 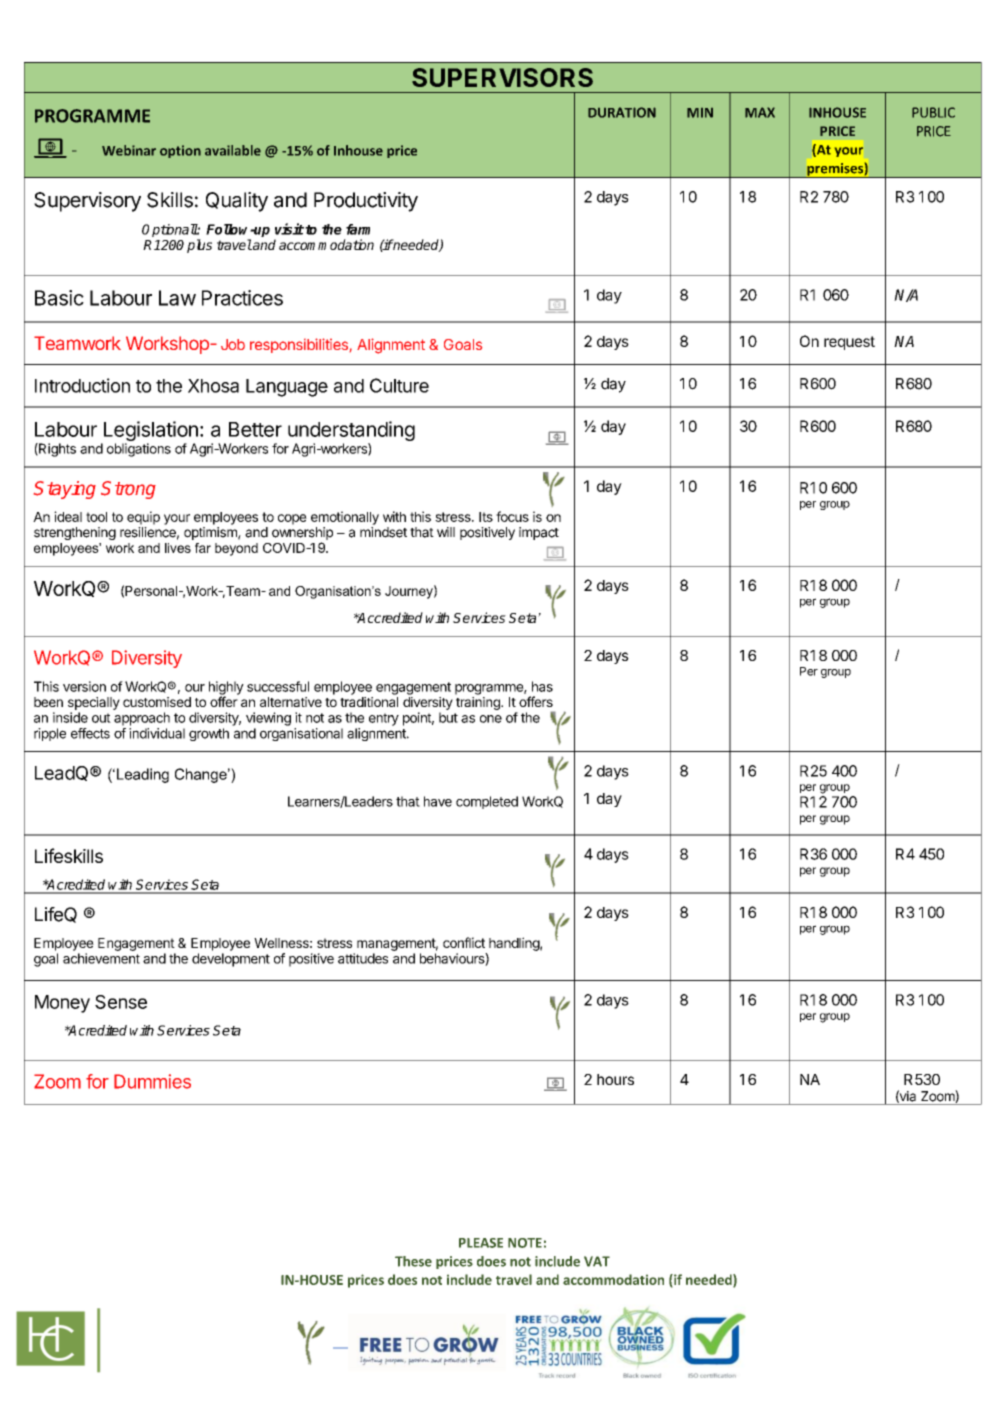 I want to click on Dummies, so click(x=152, y=1081).
